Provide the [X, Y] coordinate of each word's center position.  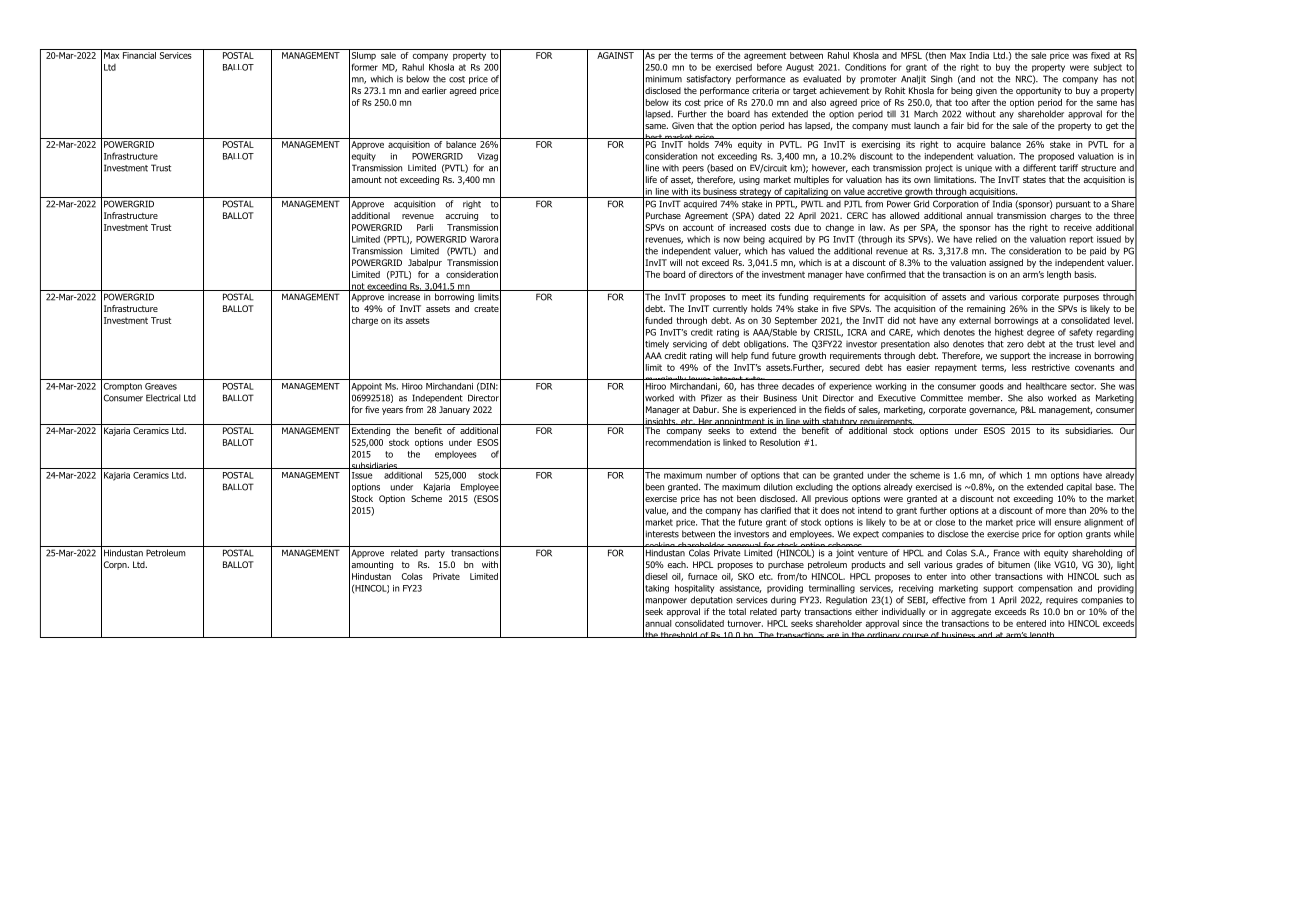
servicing [690, 345]
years [392, 411]
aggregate [971, 612]
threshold [679, 635]
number [721, 475]
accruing [461, 216]
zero [1015, 345]
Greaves [161, 386]
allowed [904, 215]
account [698, 227]
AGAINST [615, 55]
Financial [139, 54]
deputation [711, 600]
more [1056, 511]
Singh [941, 79]
